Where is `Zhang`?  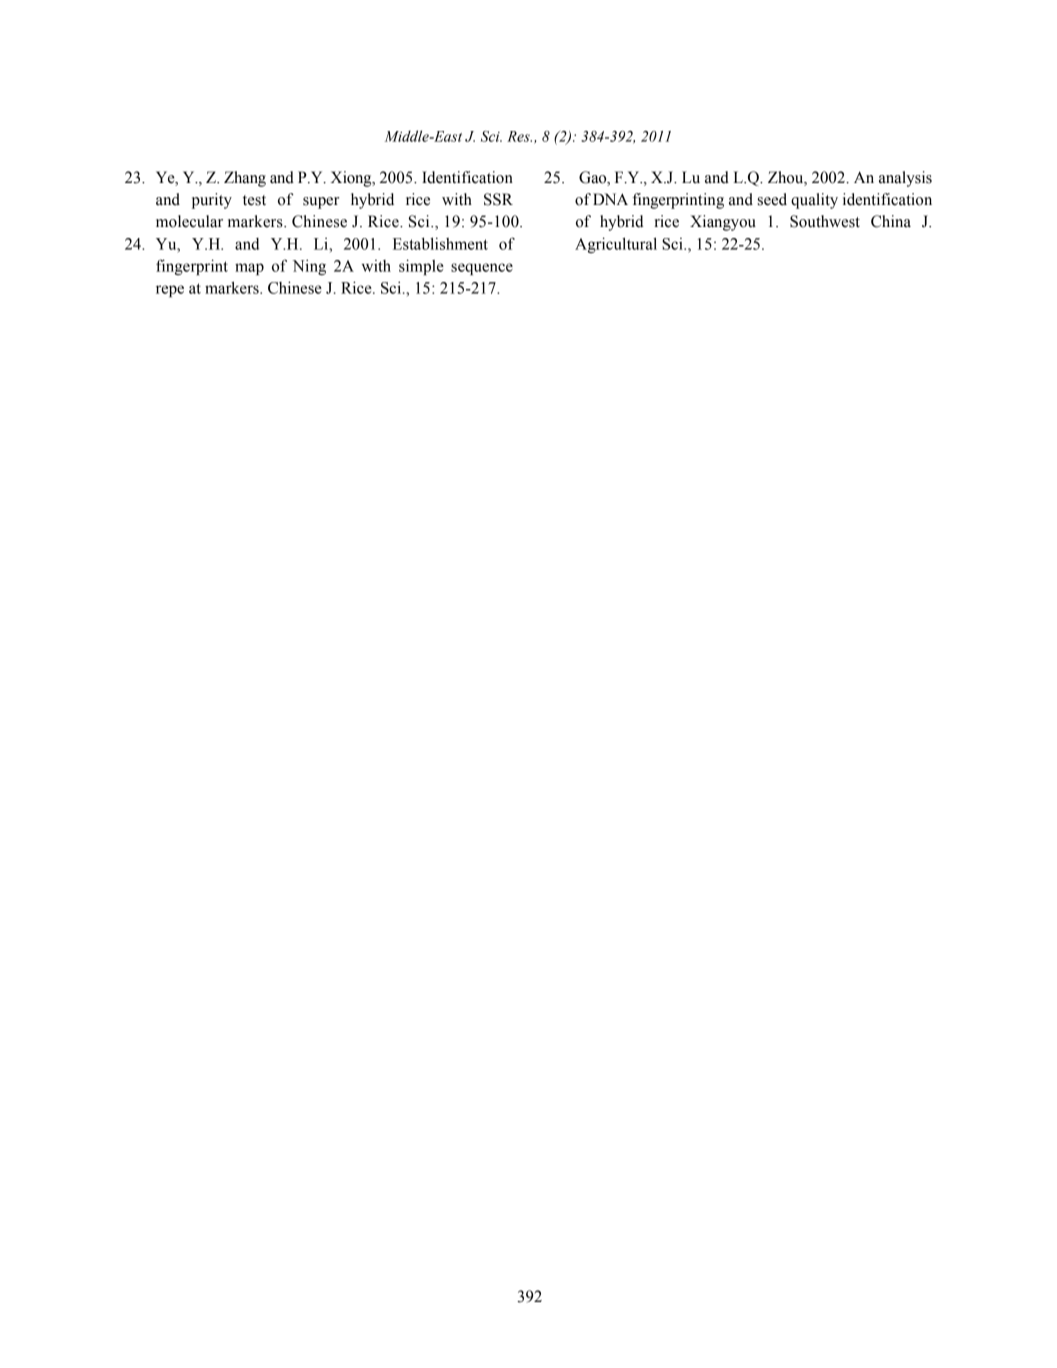 Zhang is located at coordinates (245, 179).
